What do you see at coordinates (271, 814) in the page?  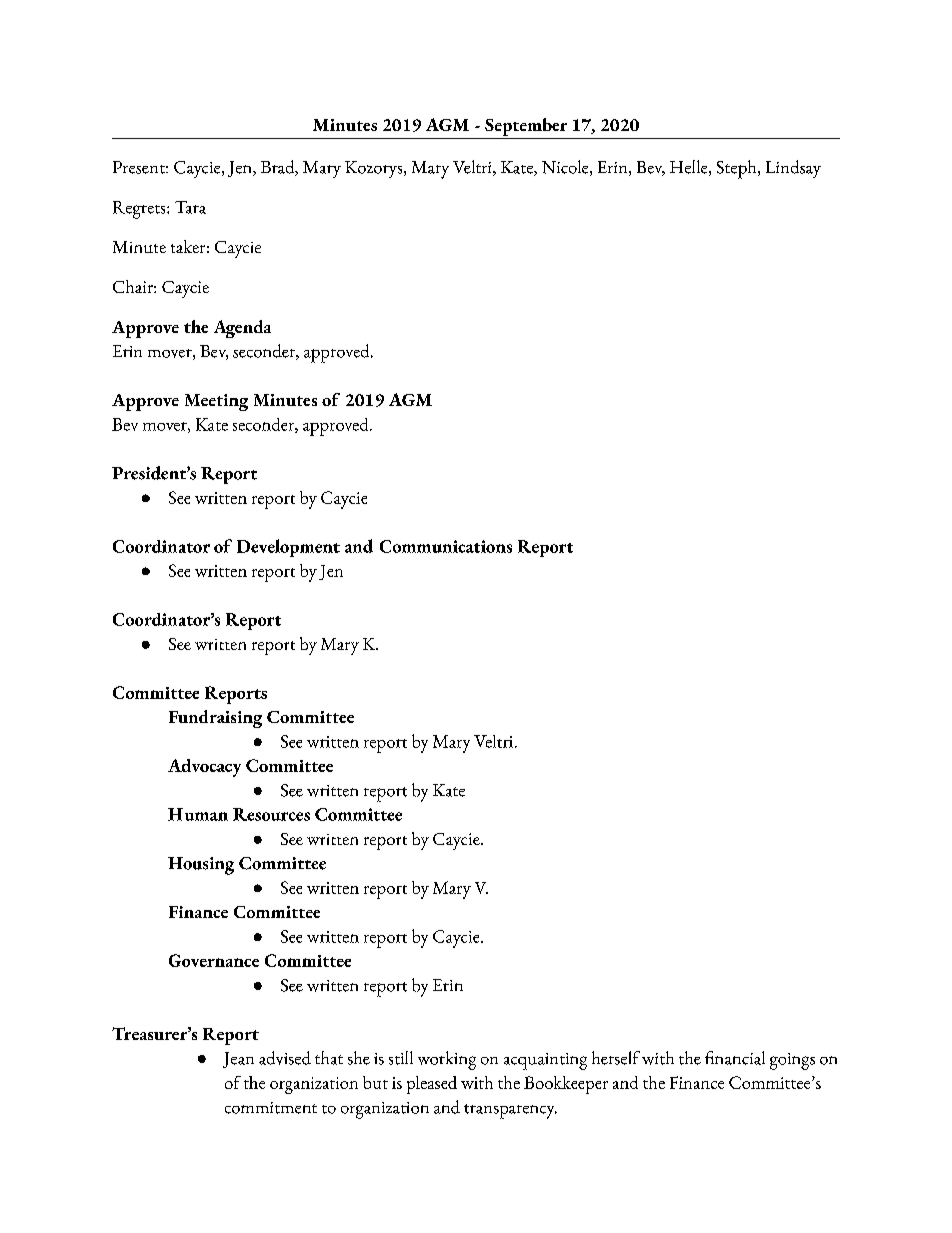 I see `Resources` at bounding box center [271, 814].
